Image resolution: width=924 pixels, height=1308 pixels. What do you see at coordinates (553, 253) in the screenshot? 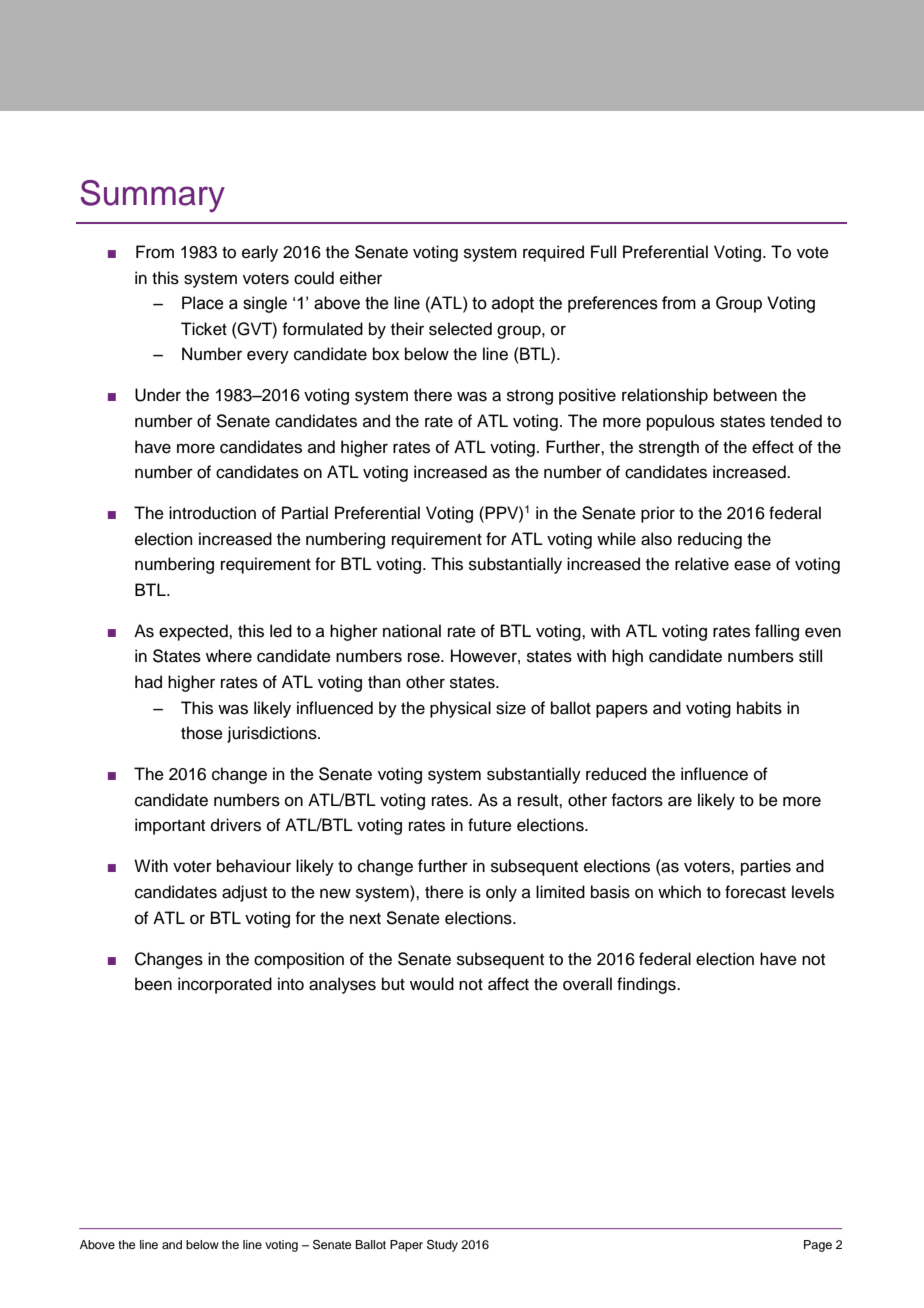
I see `required` at bounding box center [553, 253].
